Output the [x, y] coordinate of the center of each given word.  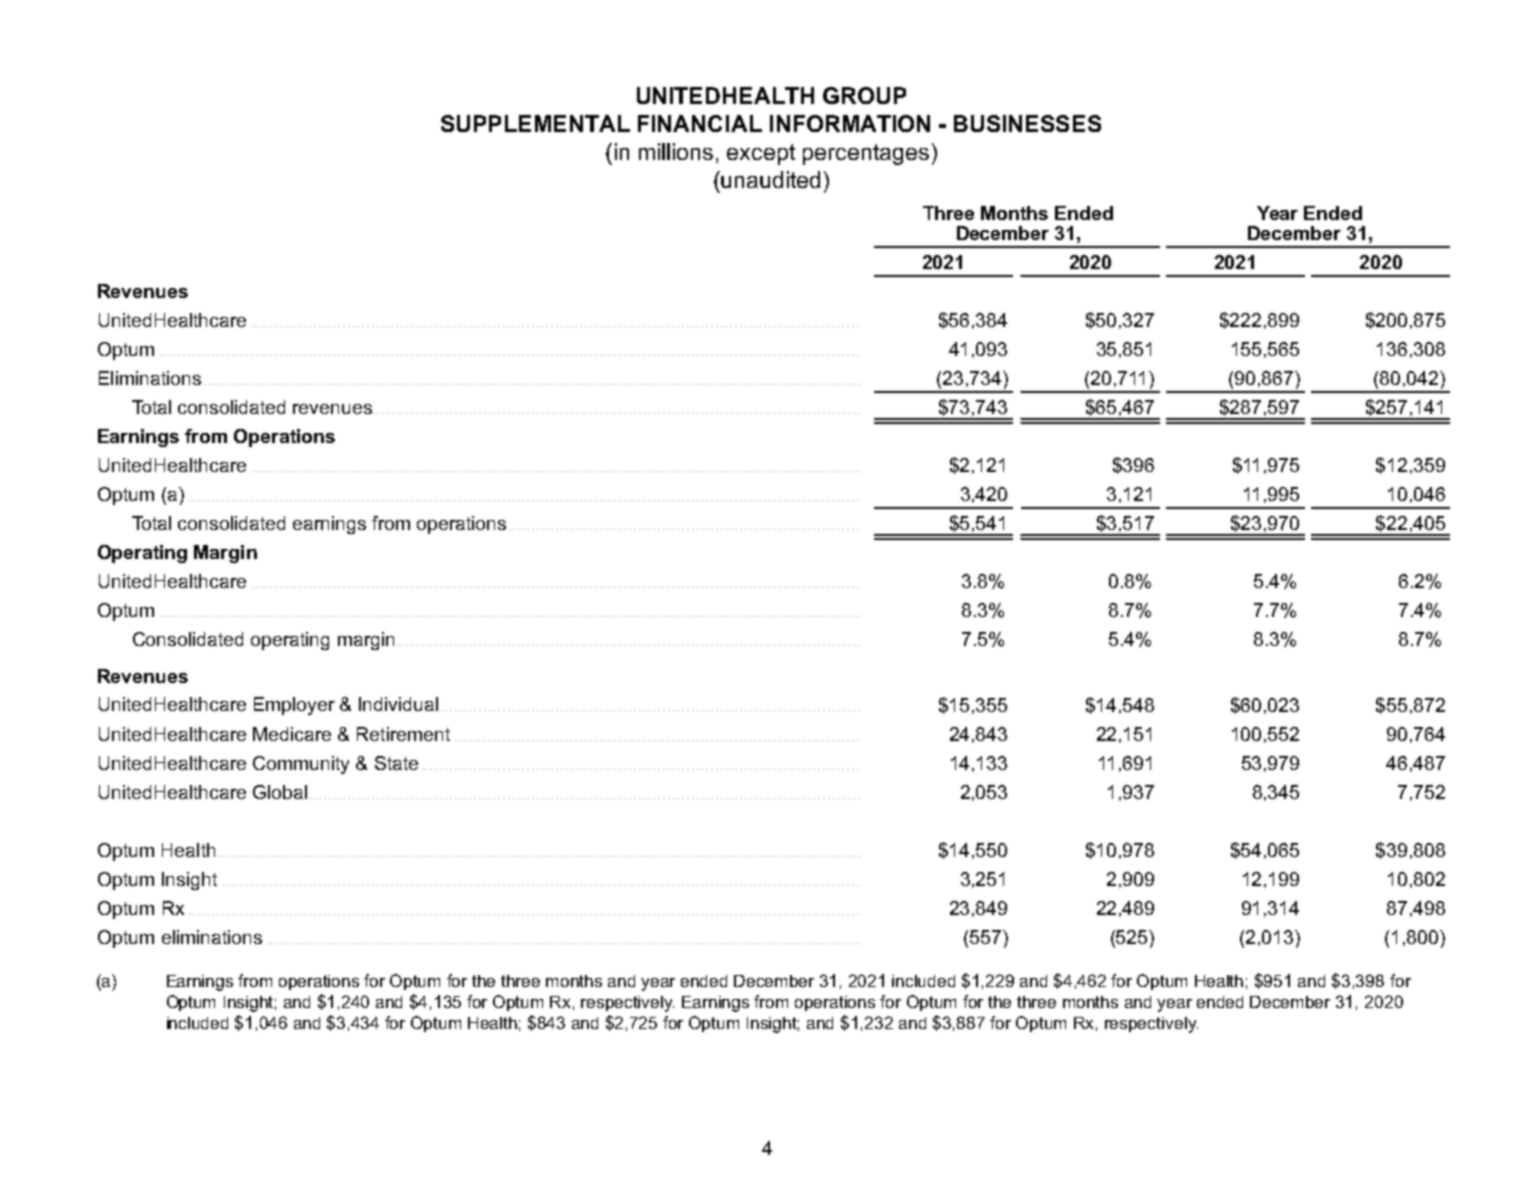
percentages [866, 154]
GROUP [864, 95]
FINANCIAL [700, 123]
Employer [294, 706]
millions [676, 151]
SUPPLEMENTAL [535, 123]
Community [301, 765]
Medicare [292, 734]
